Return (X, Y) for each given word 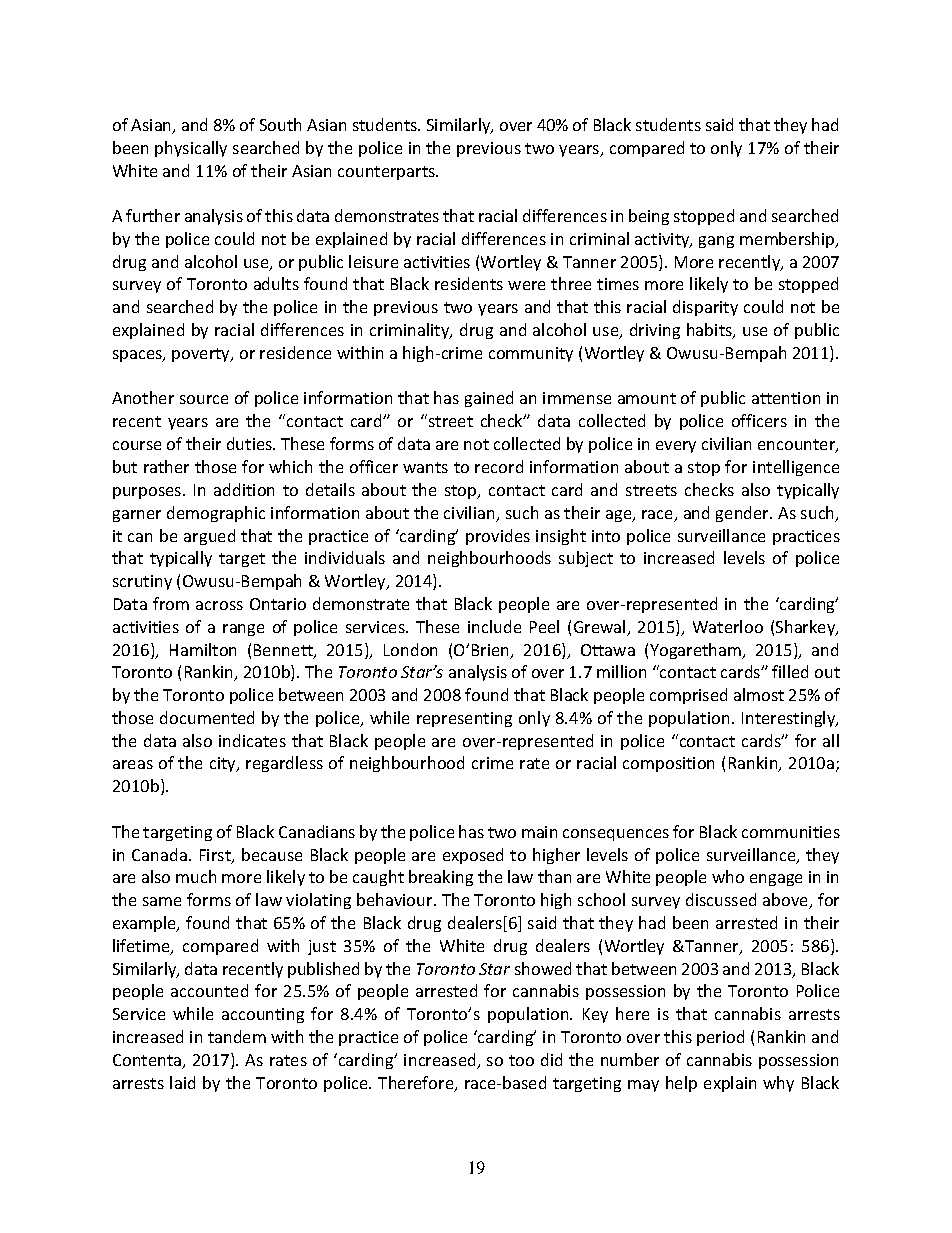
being (649, 217)
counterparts (388, 173)
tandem (237, 1036)
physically (191, 149)
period (720, 1038)
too (521, 1060)
